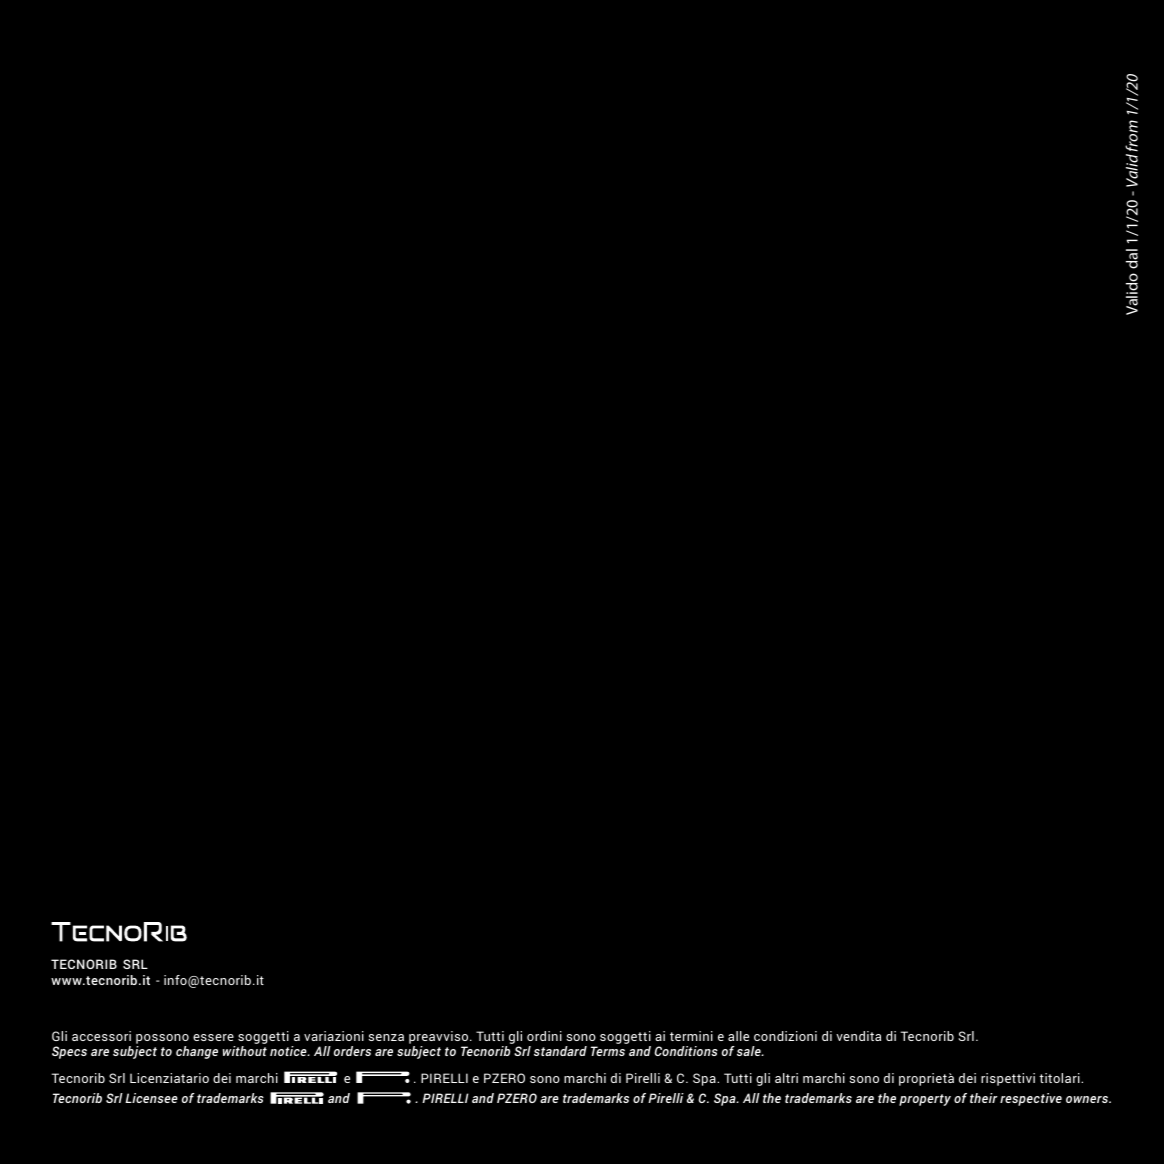  I want to click on property, so click(925, 1100).
